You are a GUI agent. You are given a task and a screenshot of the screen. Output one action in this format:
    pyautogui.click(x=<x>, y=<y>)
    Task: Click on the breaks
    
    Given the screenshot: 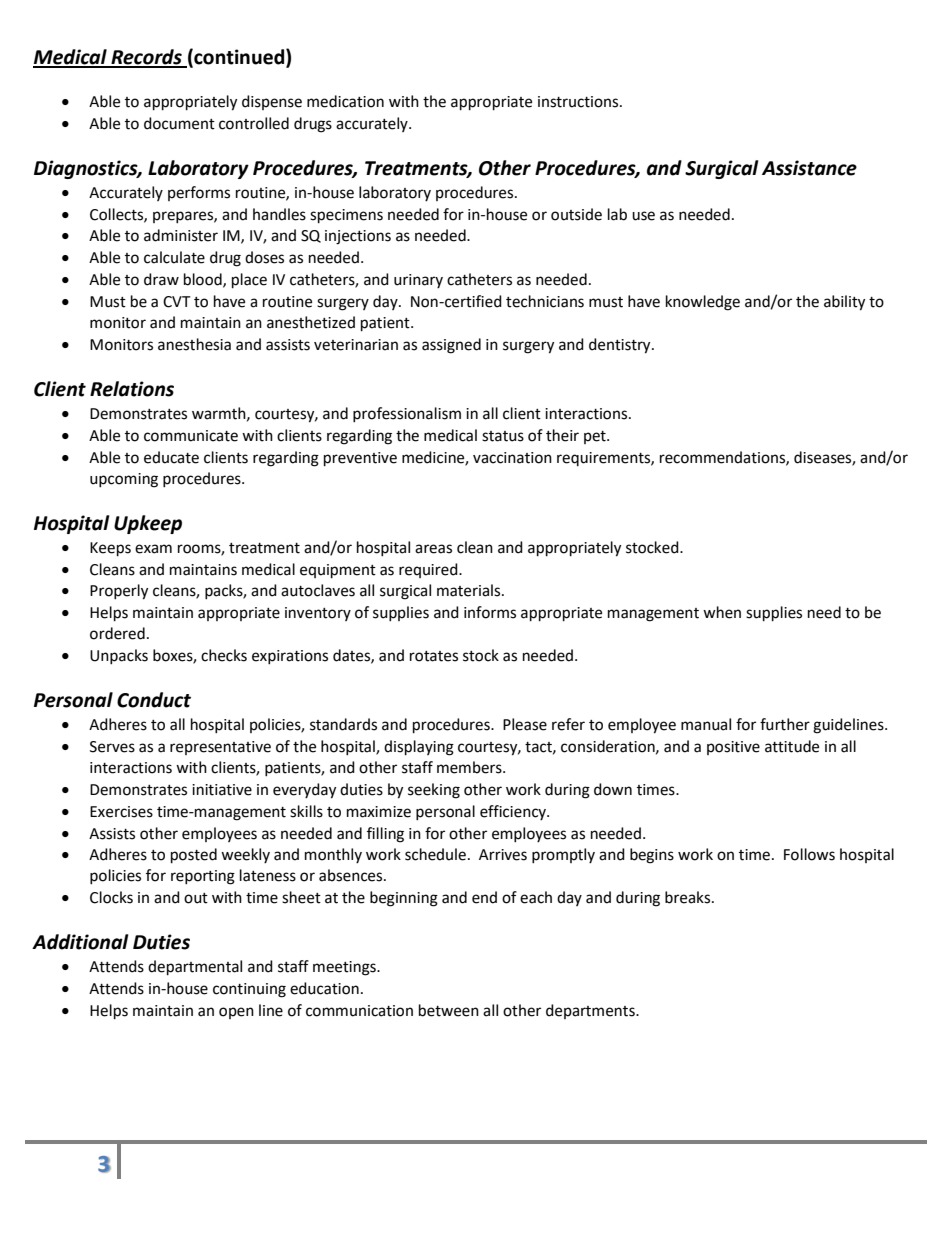 What is the action you would take?
    pyautogui.click(x=689, y=897)
